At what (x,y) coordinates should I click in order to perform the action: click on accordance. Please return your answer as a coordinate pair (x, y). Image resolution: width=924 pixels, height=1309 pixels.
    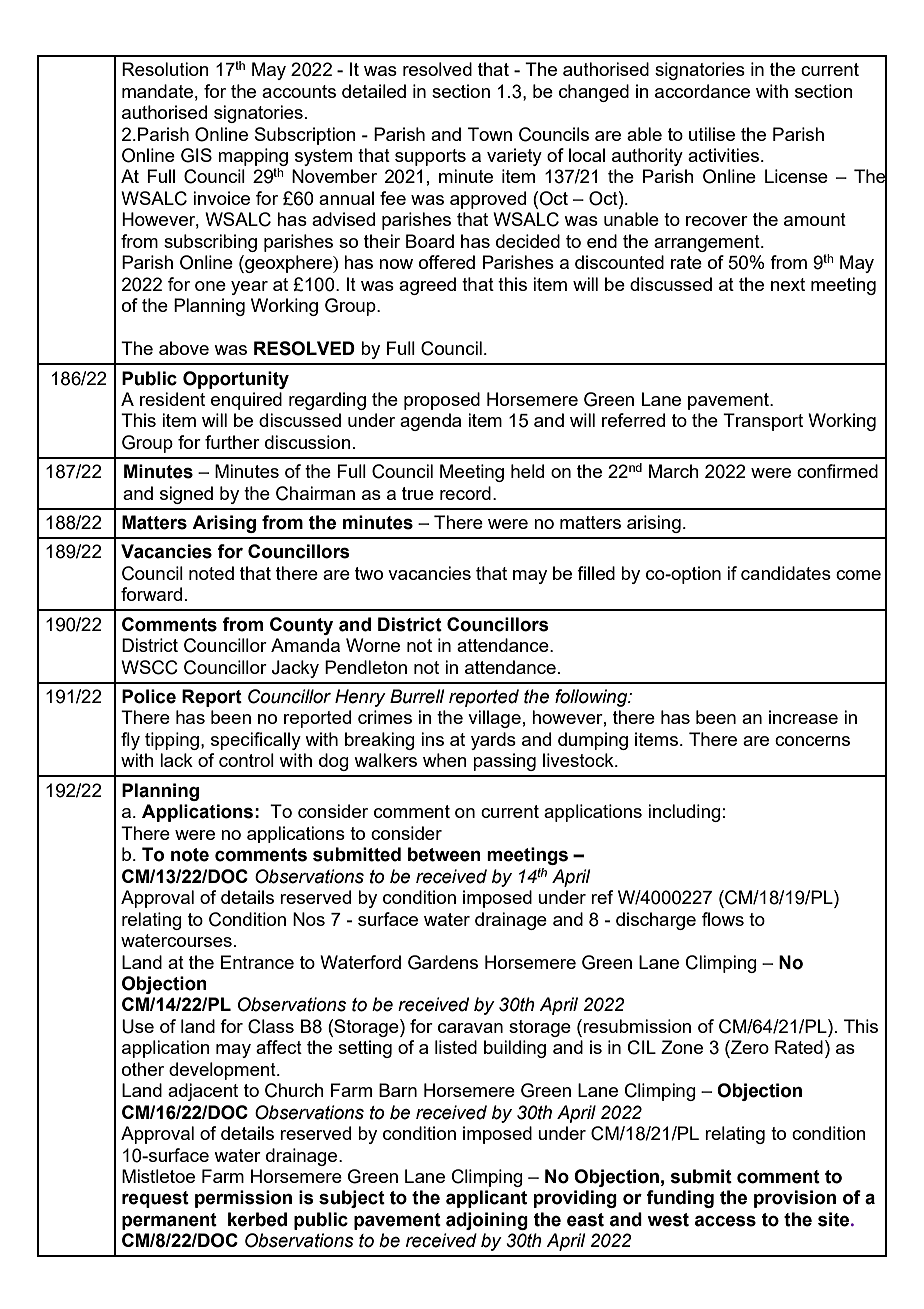
    Looking at the image, I should click on (702, 91).
